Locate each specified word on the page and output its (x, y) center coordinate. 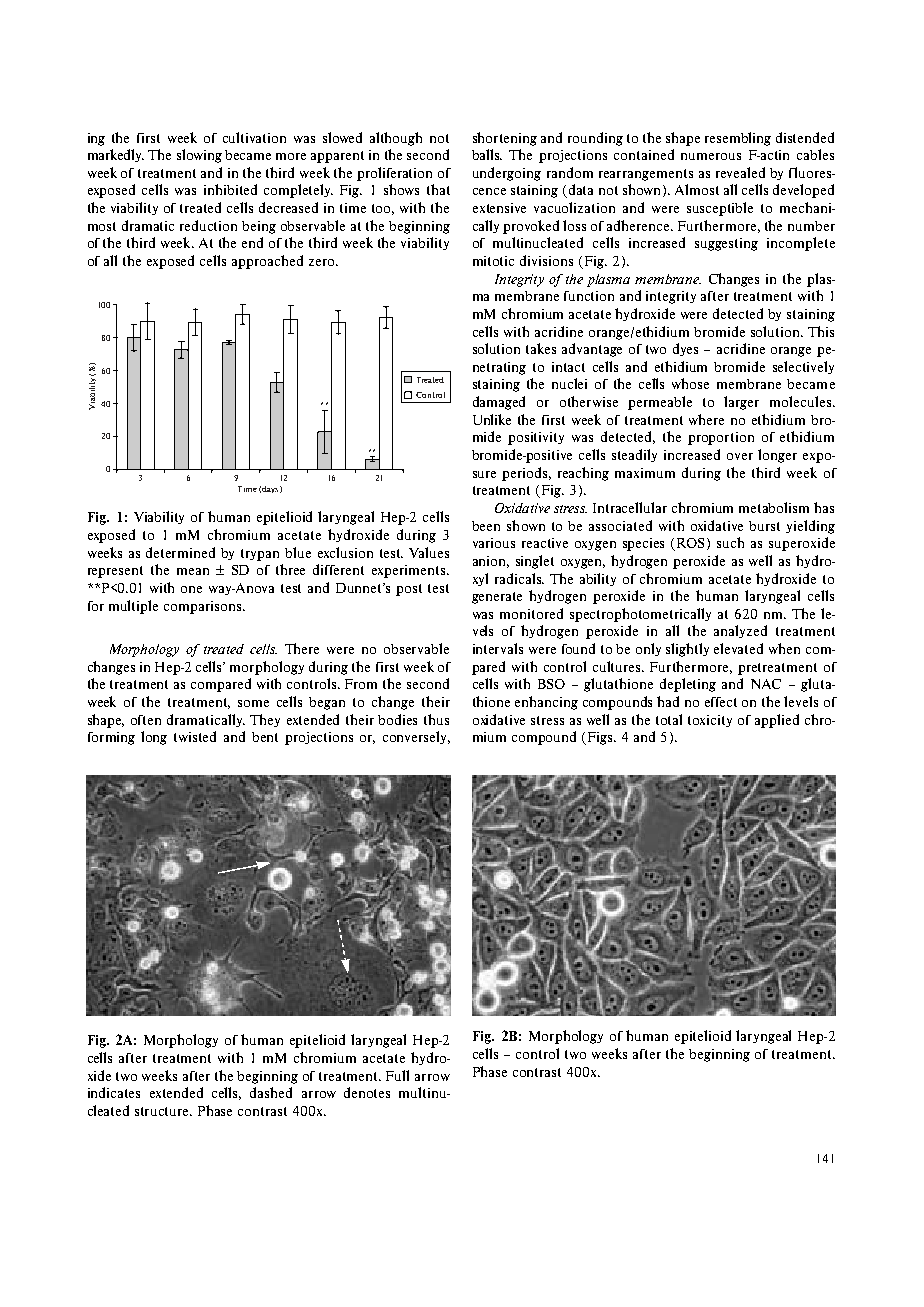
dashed (271, 1092)
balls (487, 154)
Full (397, 1075)
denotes (367, 1092)
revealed (740, 172)
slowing (199, 156)
